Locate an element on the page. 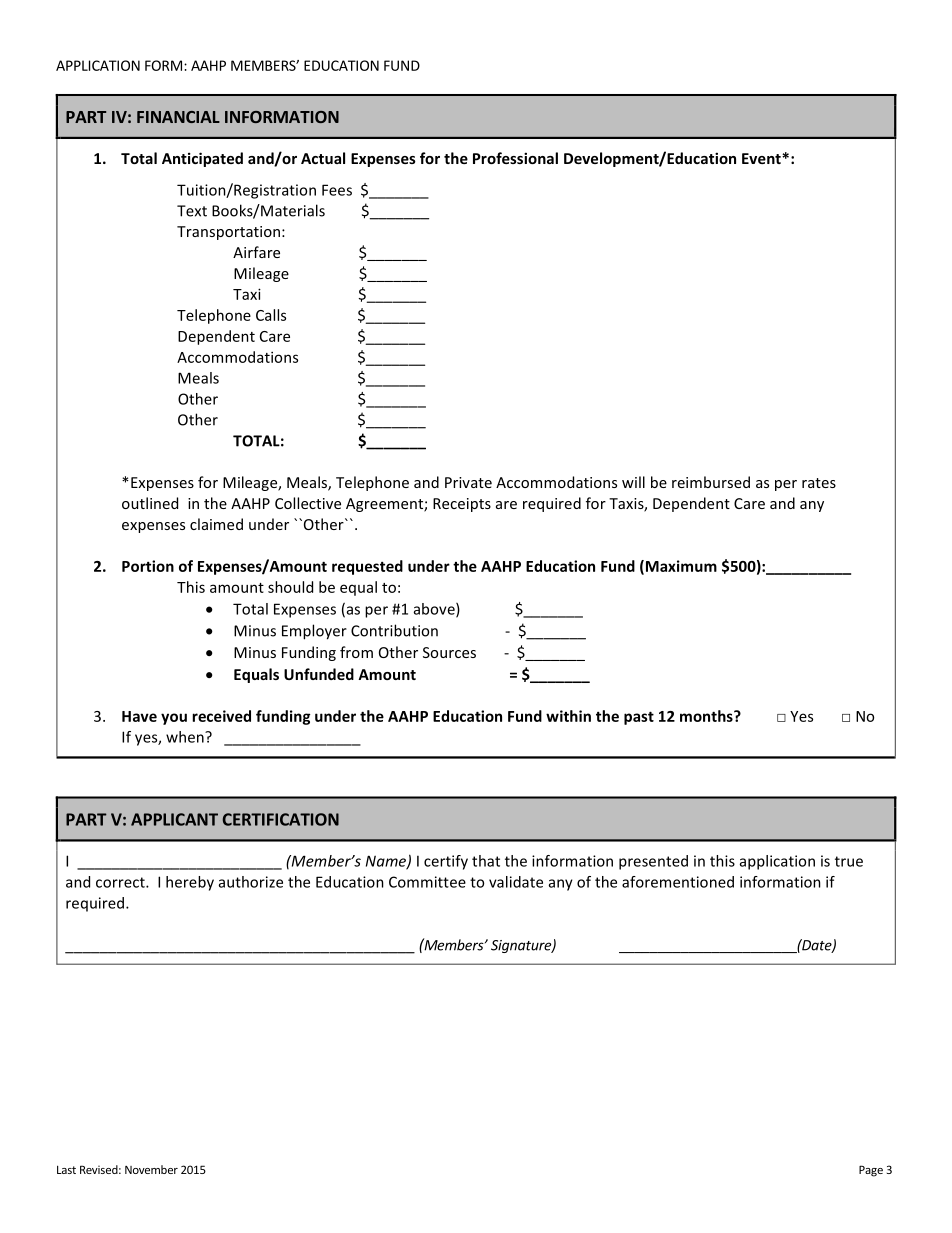 The width and height of the page is (952, 1233). rates is located at coordinates (819, 483).
